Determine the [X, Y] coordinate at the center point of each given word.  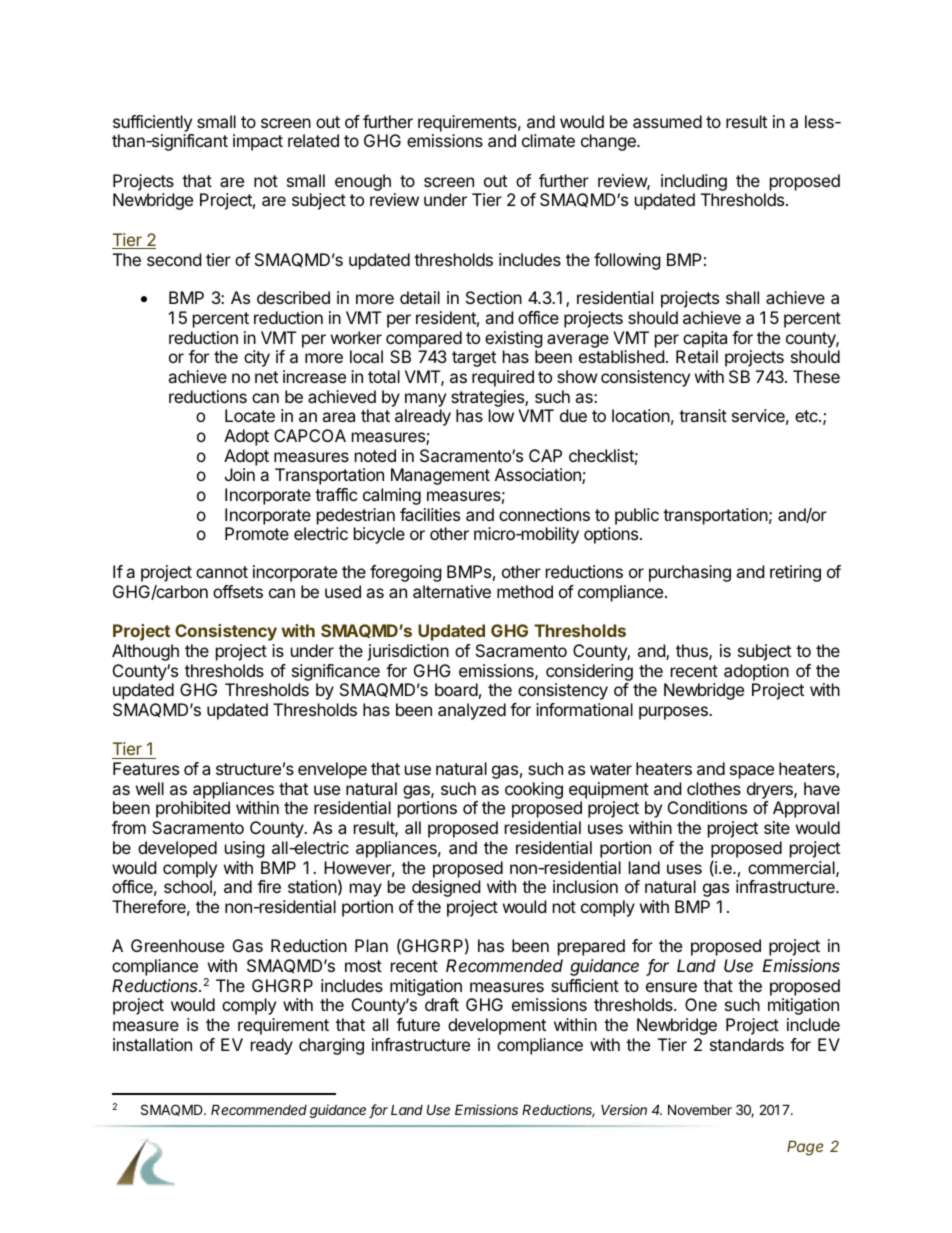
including [694, 182]
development [497, 1026]
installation [152, 1044]
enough [363, 182]
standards [747, 1044]
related [313, 140]
